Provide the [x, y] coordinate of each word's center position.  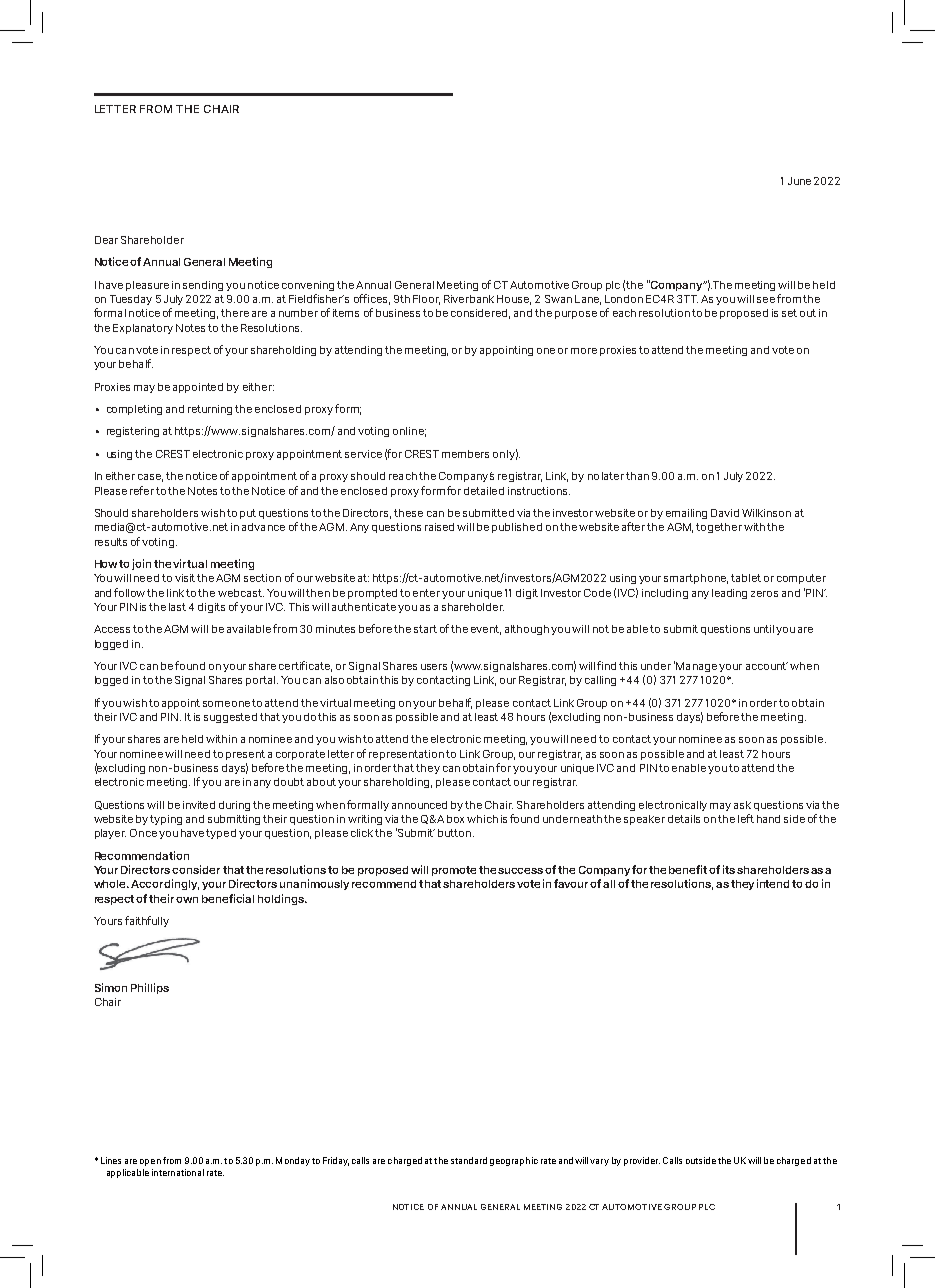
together [719, 528]
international [178, 1172]
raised [439, 527]
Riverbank [469, 299]
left [746, 818]
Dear [106, 240]
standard [469, 1160]
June [799, 181]
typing [166, 820]
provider [642, 1161]
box [455, 819]
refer [142, 490]
